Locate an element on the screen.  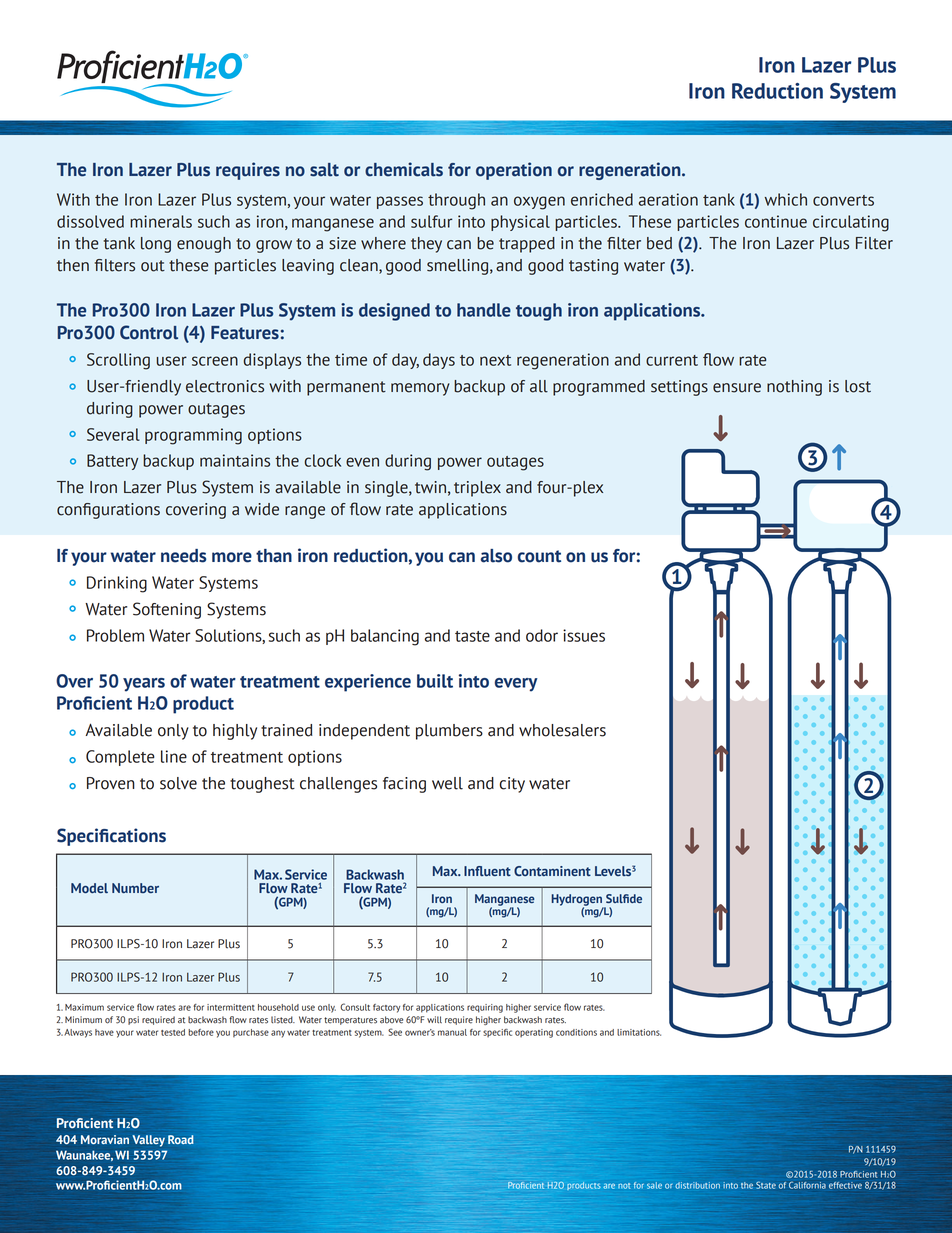
memory is located at coordinates (420, 389).
